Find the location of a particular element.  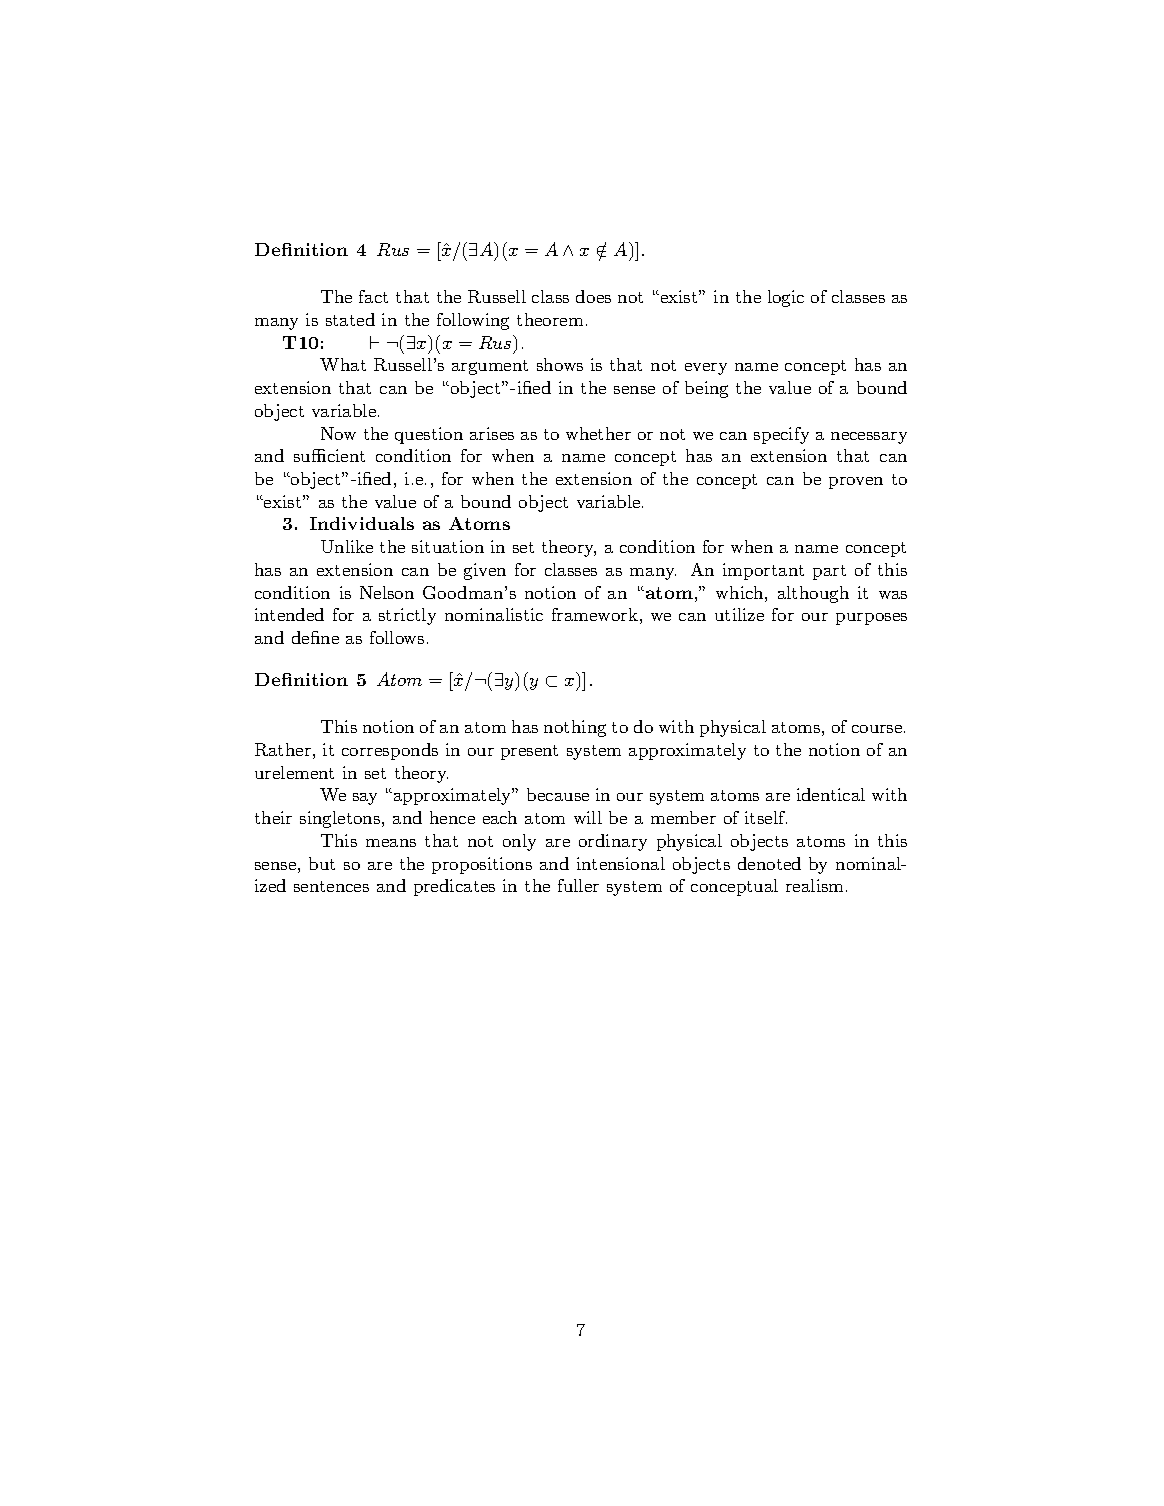

framework is located at coordinates (595, 614).
